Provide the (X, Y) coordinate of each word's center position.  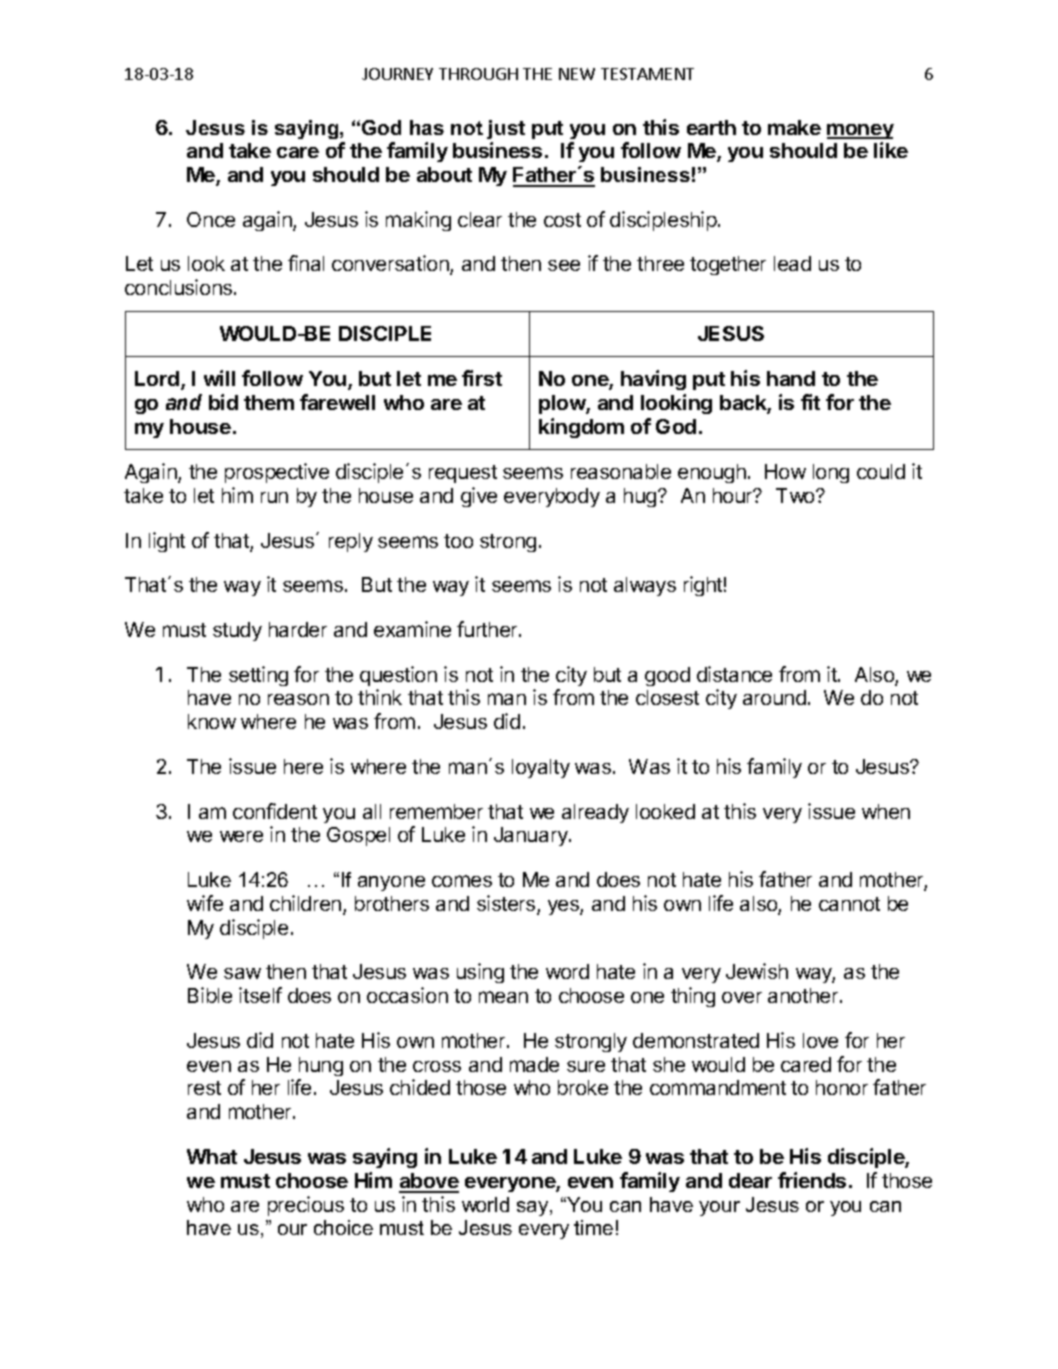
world (485, 1204)
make (794, 127)
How (785, 471)
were (241, 836)
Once (211, 219)
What (212, 1156)
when (886, 811)
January (532, 836)
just (506, 129)
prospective (277, 473)
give (479, 497)
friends (812, 1180)
